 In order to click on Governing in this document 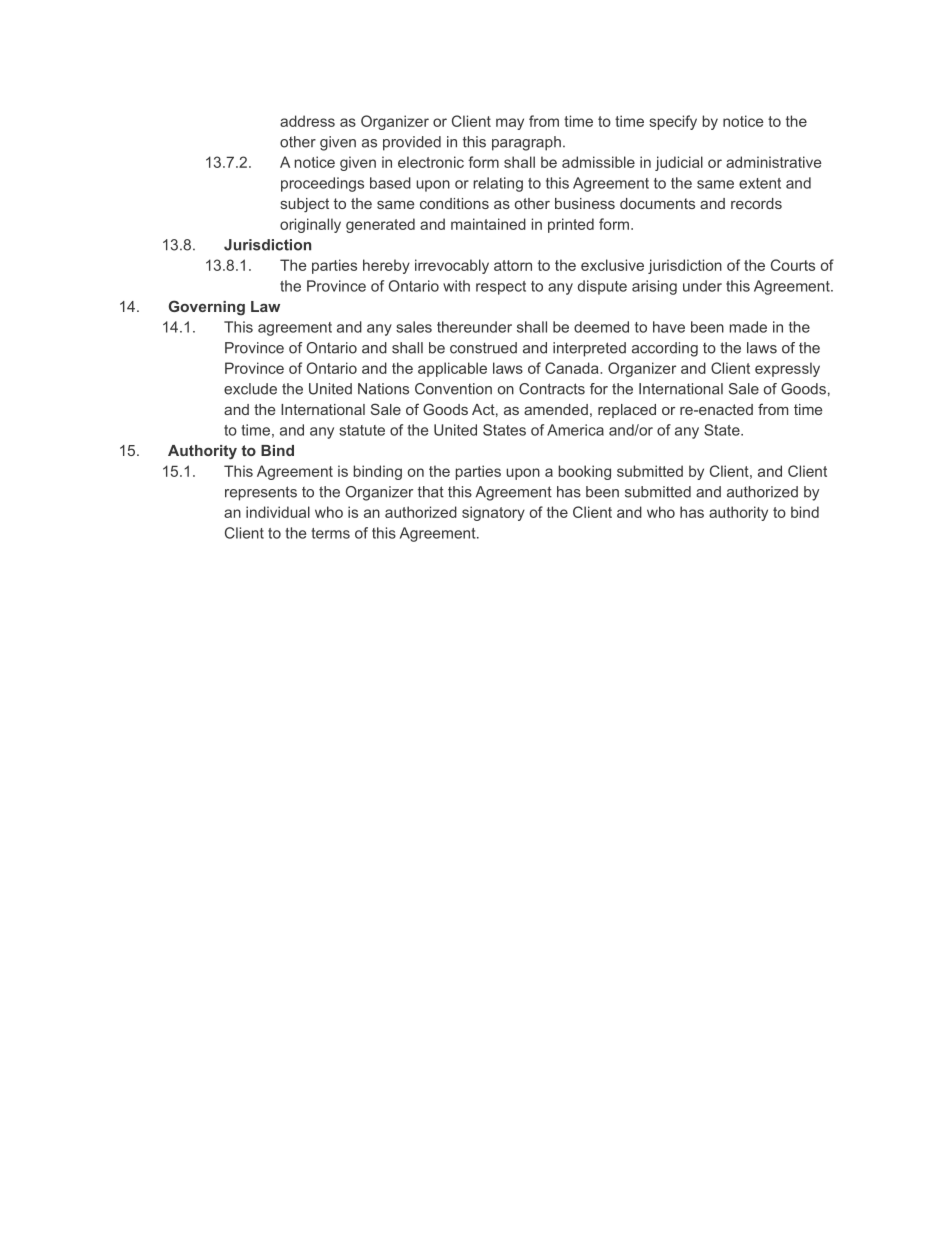, I will do `click(207, 308)`.
